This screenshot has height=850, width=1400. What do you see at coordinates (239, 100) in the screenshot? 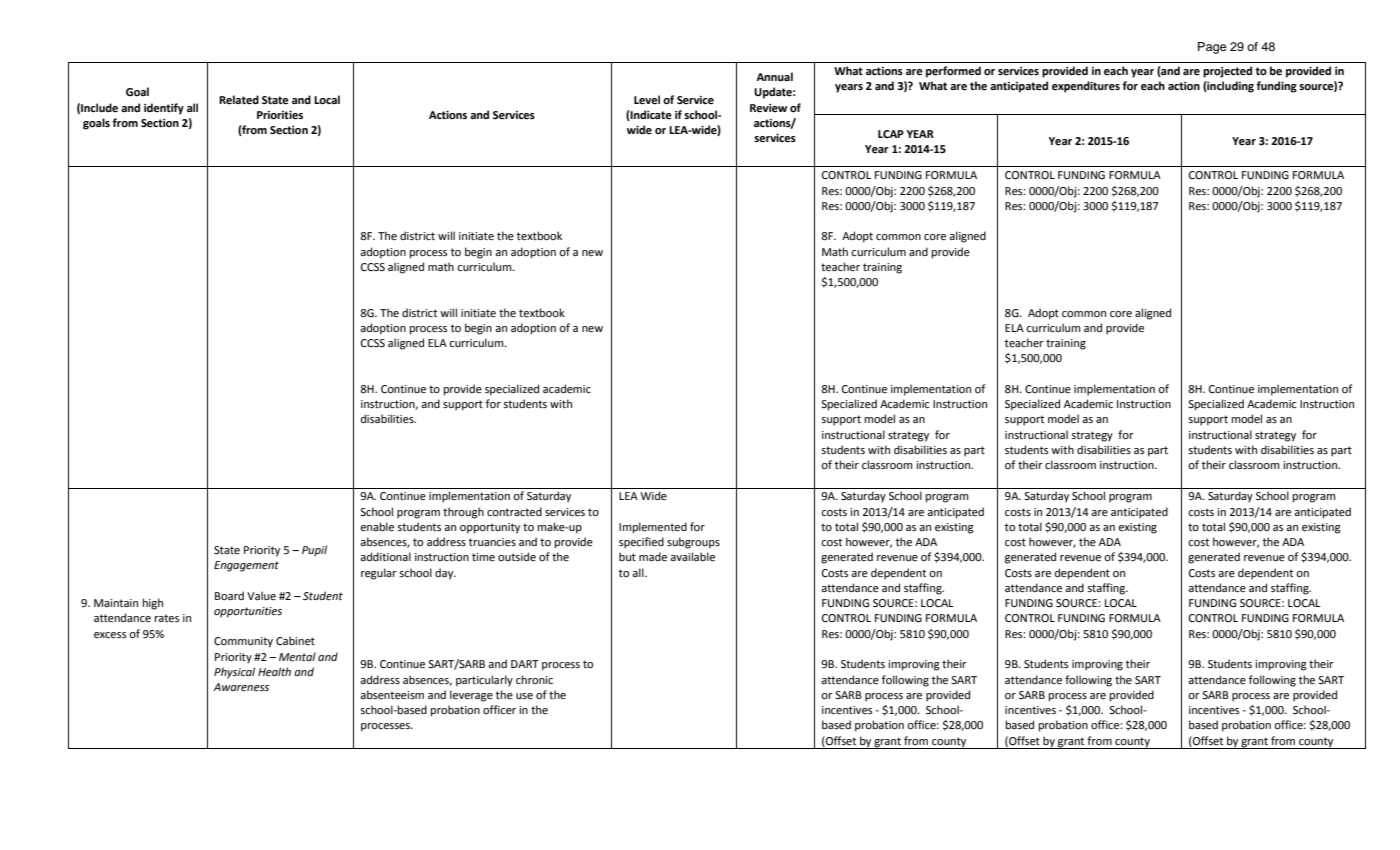
I see `Related` at bounding box center [239, 100].
